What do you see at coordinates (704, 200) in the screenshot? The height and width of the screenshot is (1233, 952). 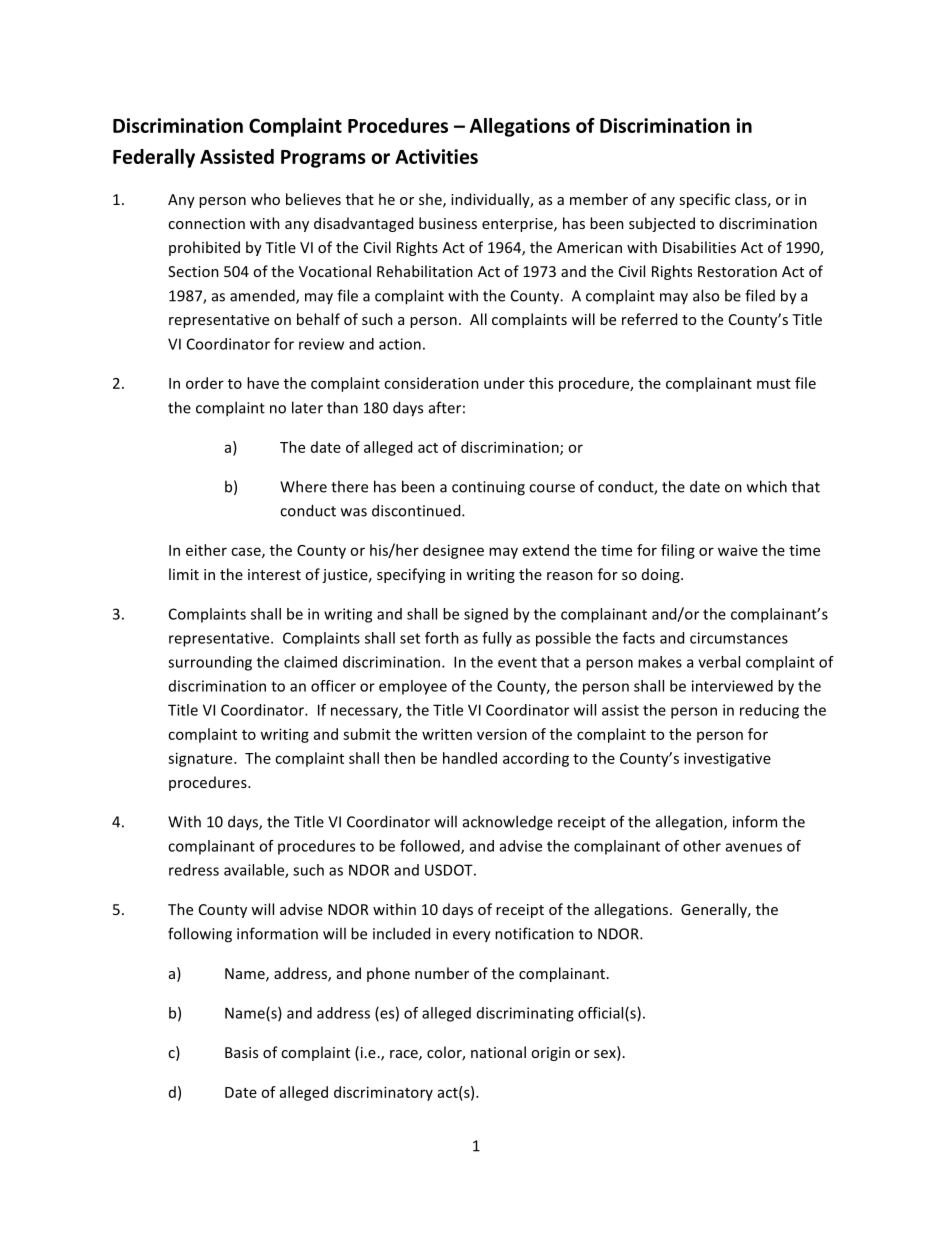 I see `specific` at bounding box center [704, 200].
